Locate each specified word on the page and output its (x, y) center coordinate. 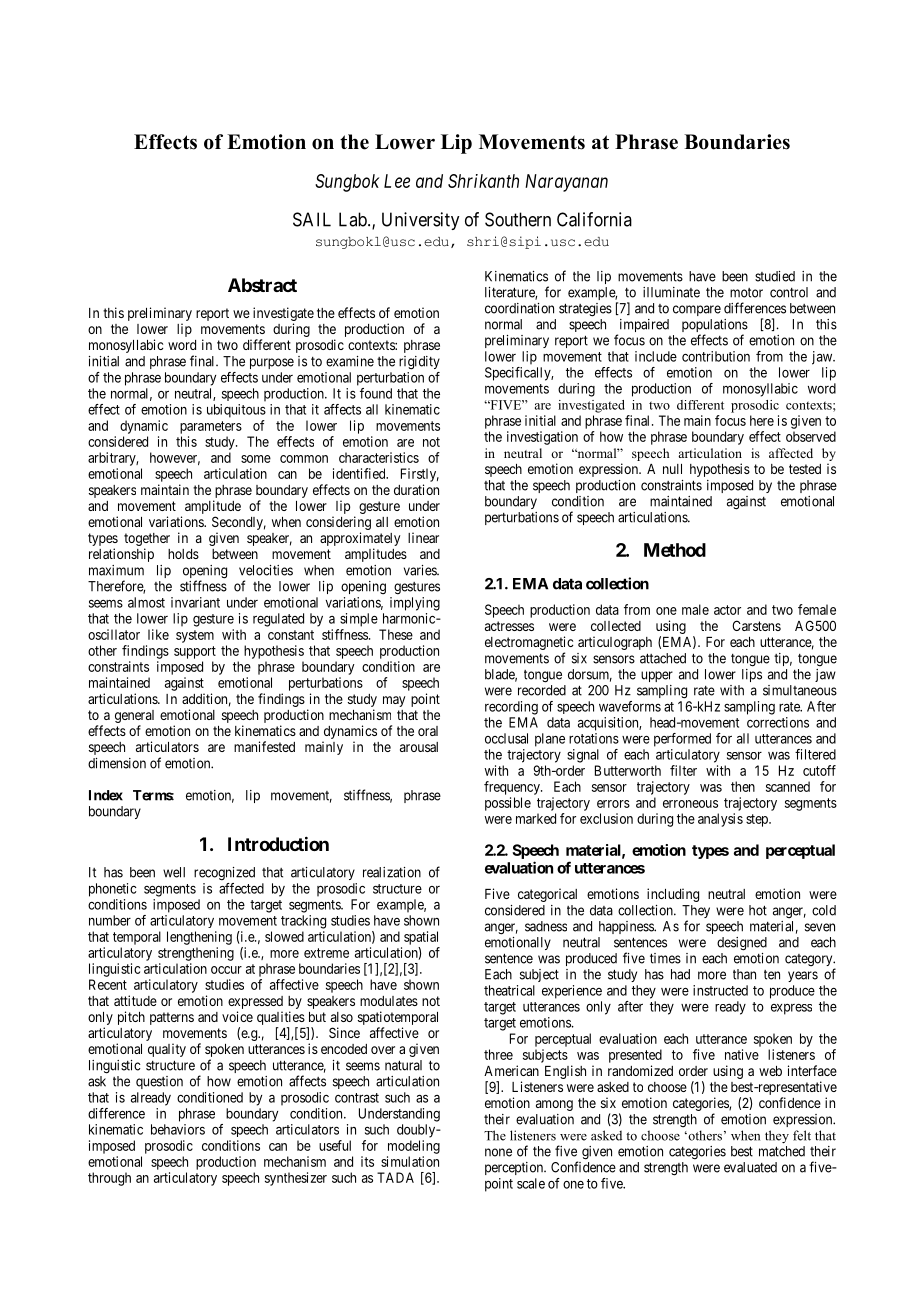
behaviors (178, 1129)
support (195, 652)
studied (775, 276)
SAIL (312, 219)
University (420, 221)
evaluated (750, 1167)
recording (511, 708)
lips (752, 675)
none (498, 1152)
